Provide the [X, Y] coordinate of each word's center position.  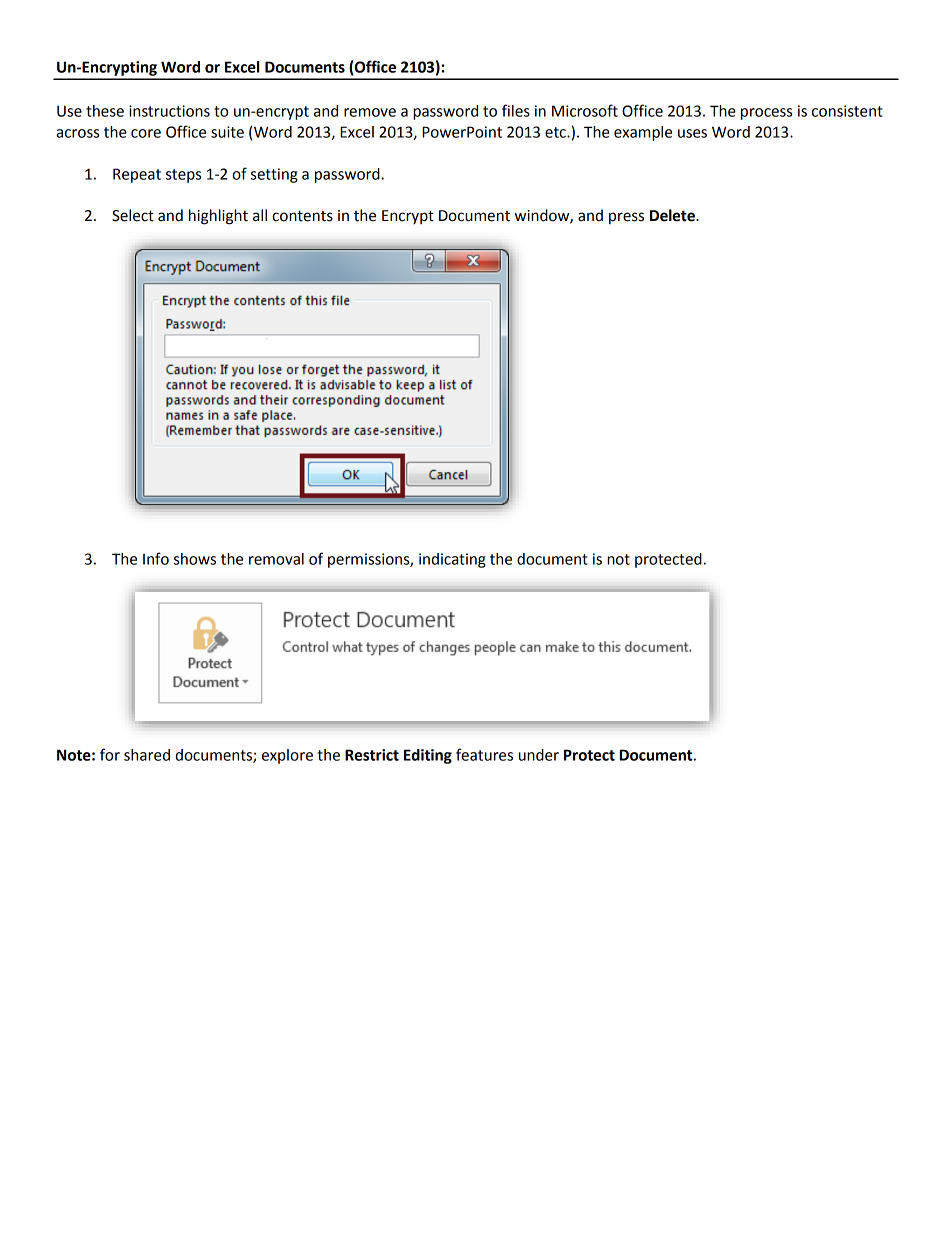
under [539, 755]
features [484, 754]
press [626, 218]
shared [147, 755]
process [766, 114]
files [516, 110]
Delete [673, 215]
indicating [452, 560]
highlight [218, 217]
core [146, 133]
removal [276, 559]
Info [156, 558]
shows [195, 559]
